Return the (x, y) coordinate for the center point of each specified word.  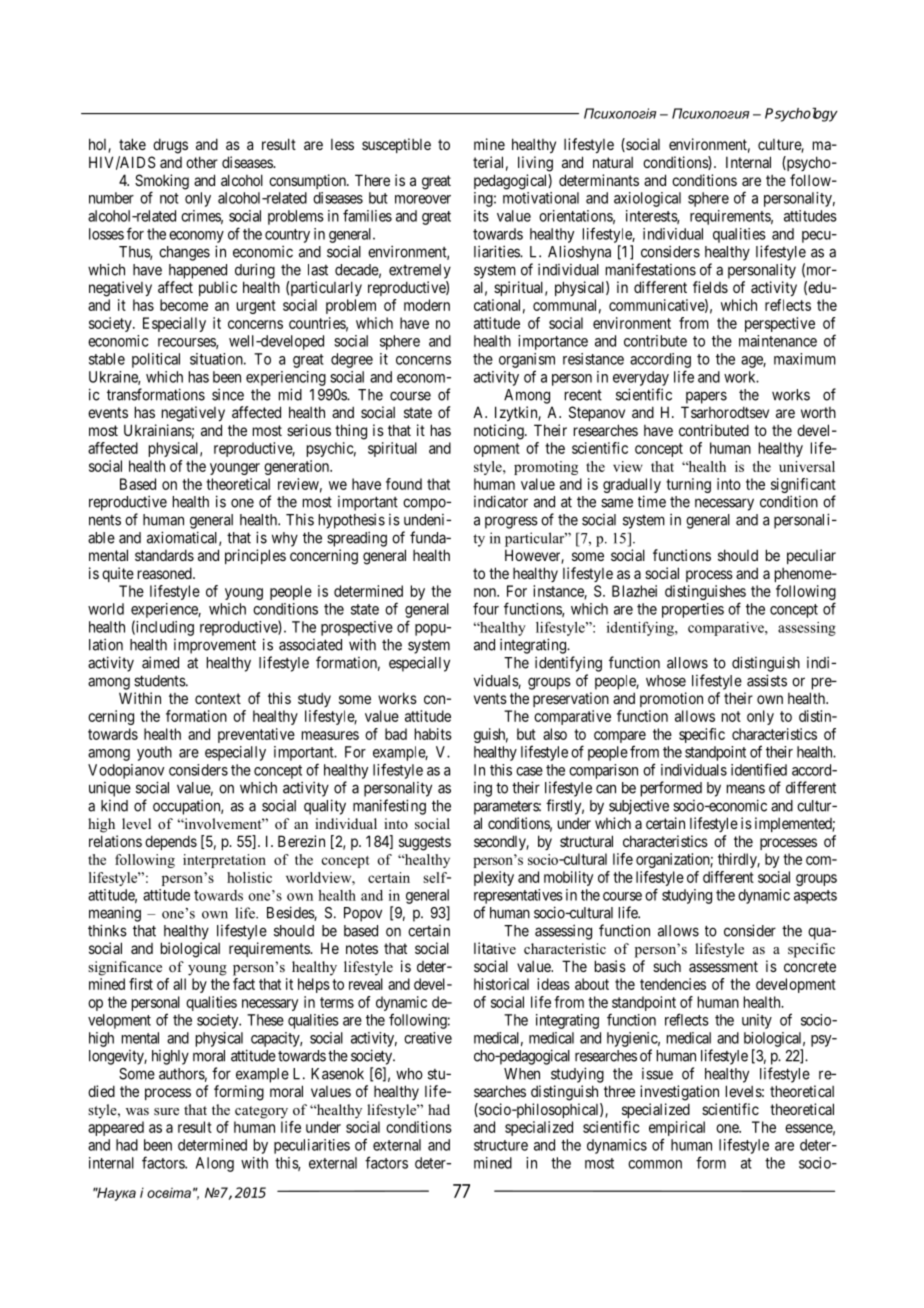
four (486, 608)
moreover (423, 199)
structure (501, 1145)
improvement (215, 646)
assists (767, 680)
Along (215, 1164)
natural (613, 162)
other (202, 162)
